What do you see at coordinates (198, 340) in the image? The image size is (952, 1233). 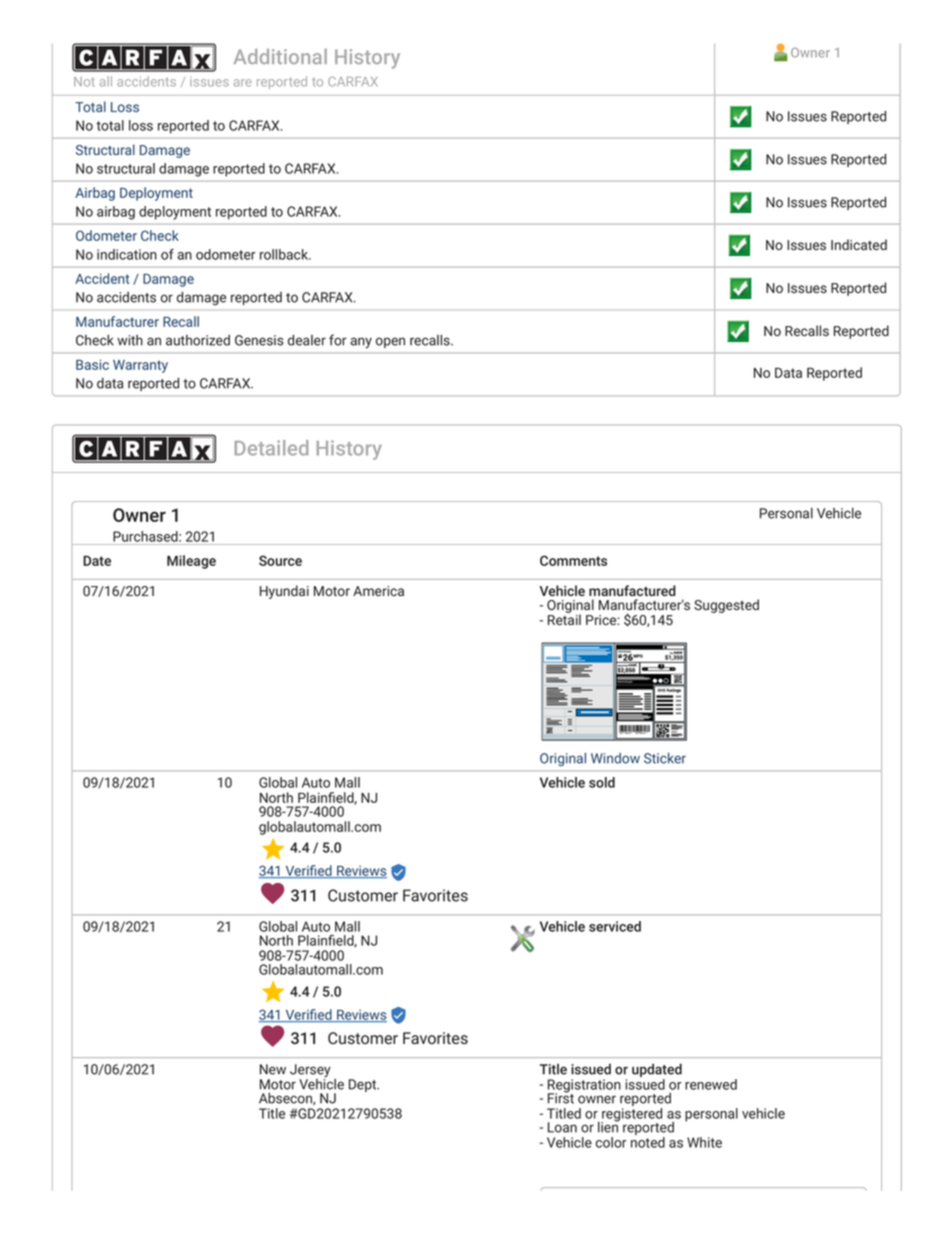 I see `authorized` at bounding box center [198, 340].
